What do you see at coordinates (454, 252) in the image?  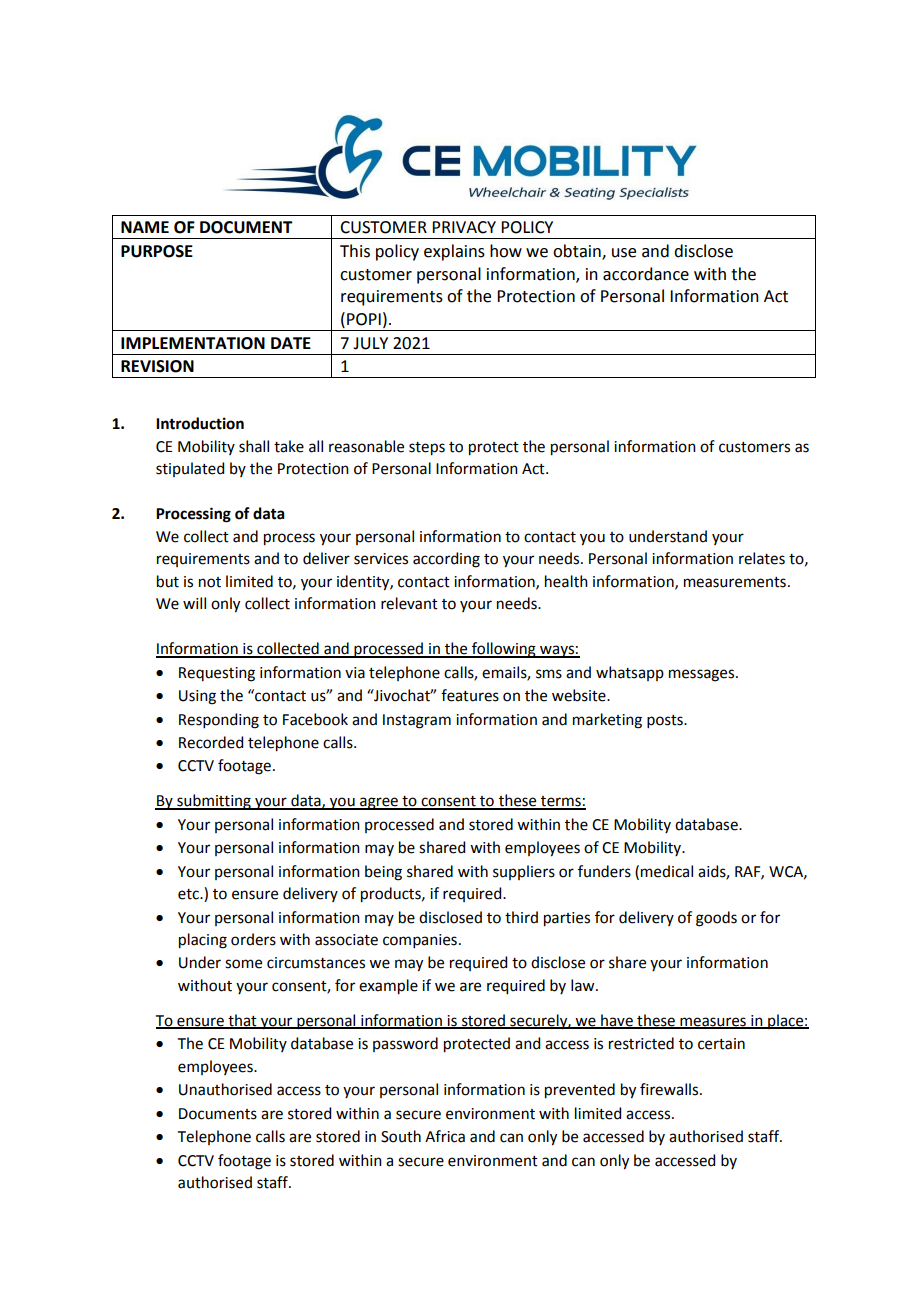 I see `explains` at bounding box center [454, 252].
